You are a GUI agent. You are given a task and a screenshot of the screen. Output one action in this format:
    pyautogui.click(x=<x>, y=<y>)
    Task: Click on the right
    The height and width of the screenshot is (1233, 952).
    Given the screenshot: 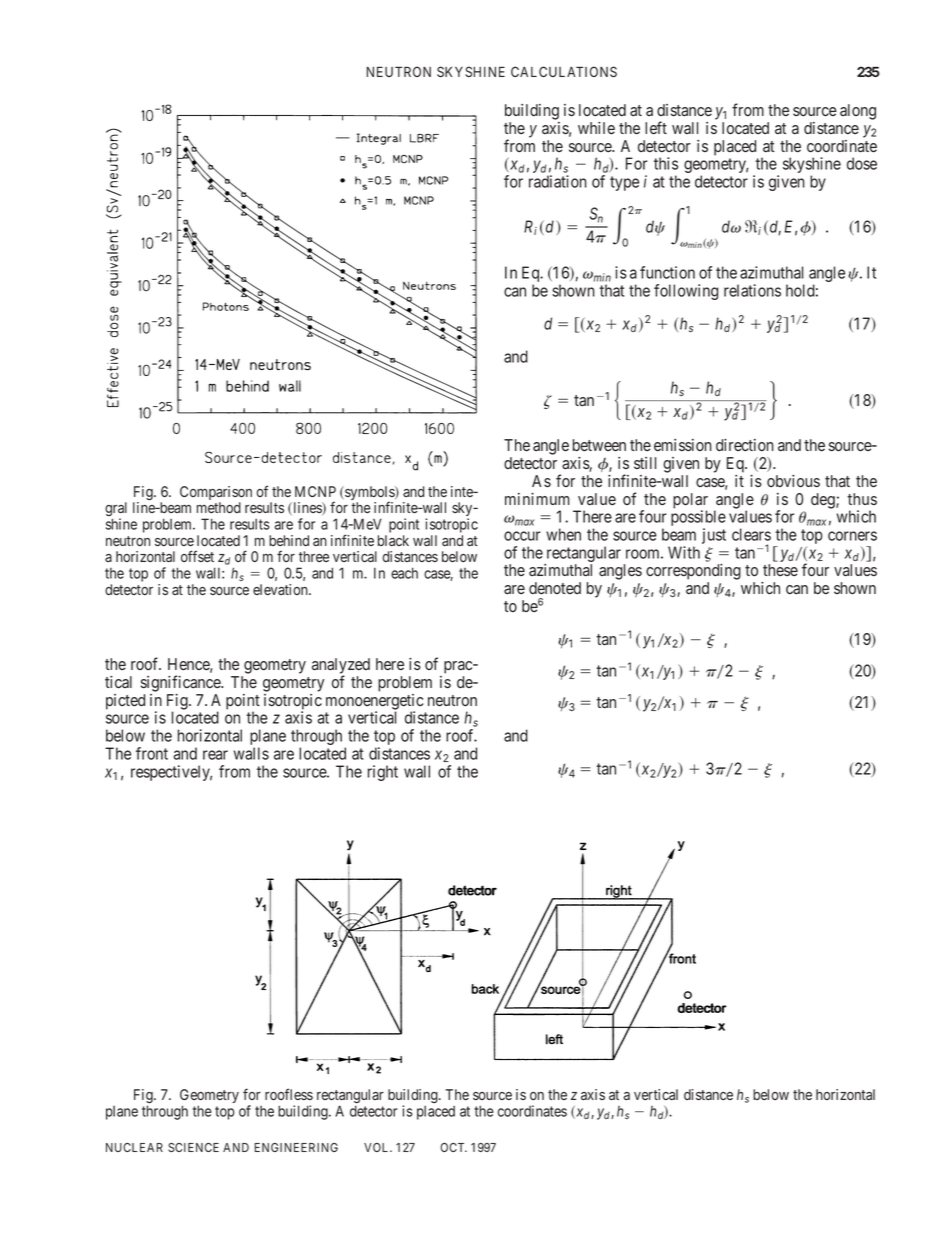 What is the action you would take?
    pyautogui.click(x=383, y=773)
